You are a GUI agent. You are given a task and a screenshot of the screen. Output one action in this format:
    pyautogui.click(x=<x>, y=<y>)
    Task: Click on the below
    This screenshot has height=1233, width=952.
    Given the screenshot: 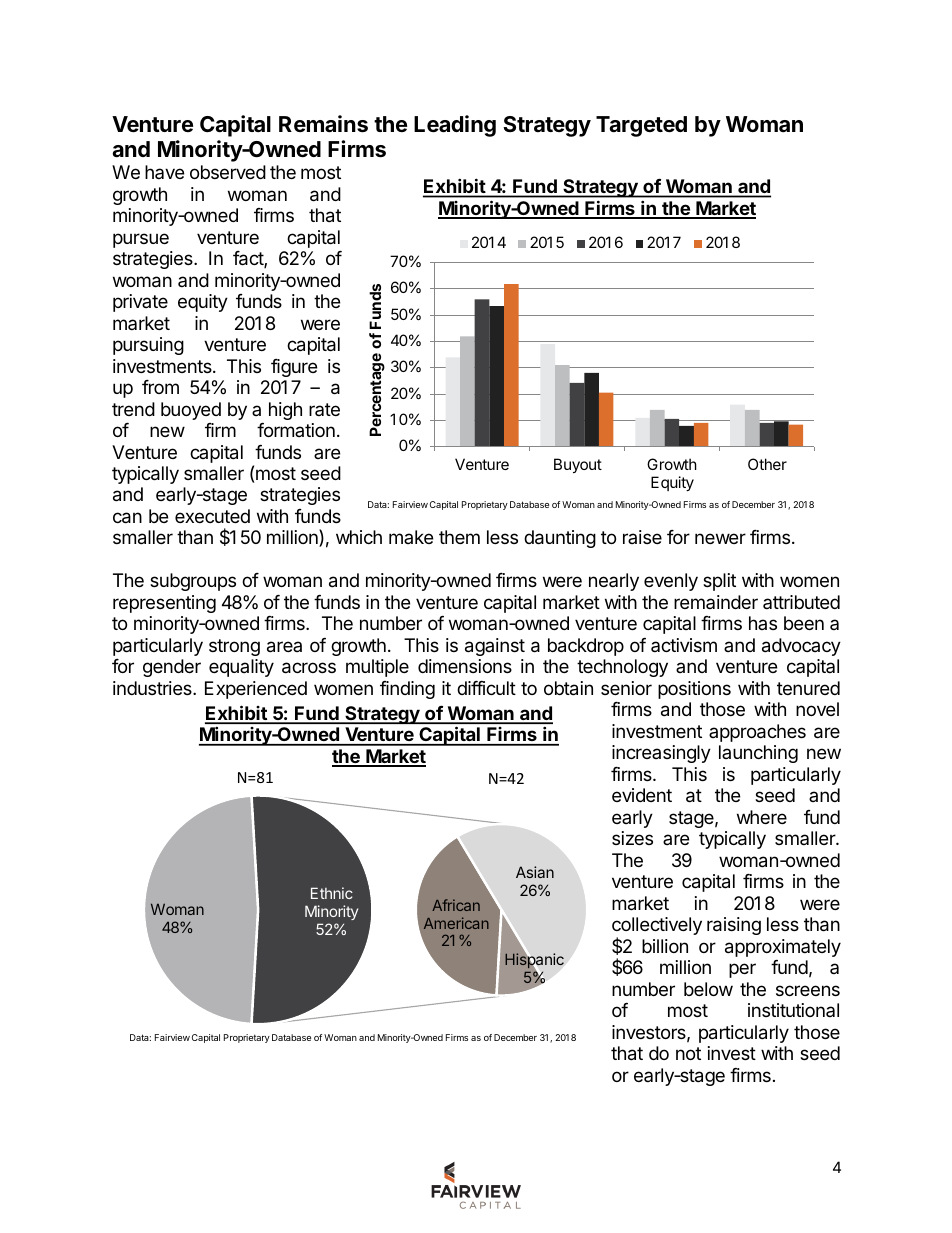 What is the action you would take?
    pyautogui.click(x=708, y=989)
